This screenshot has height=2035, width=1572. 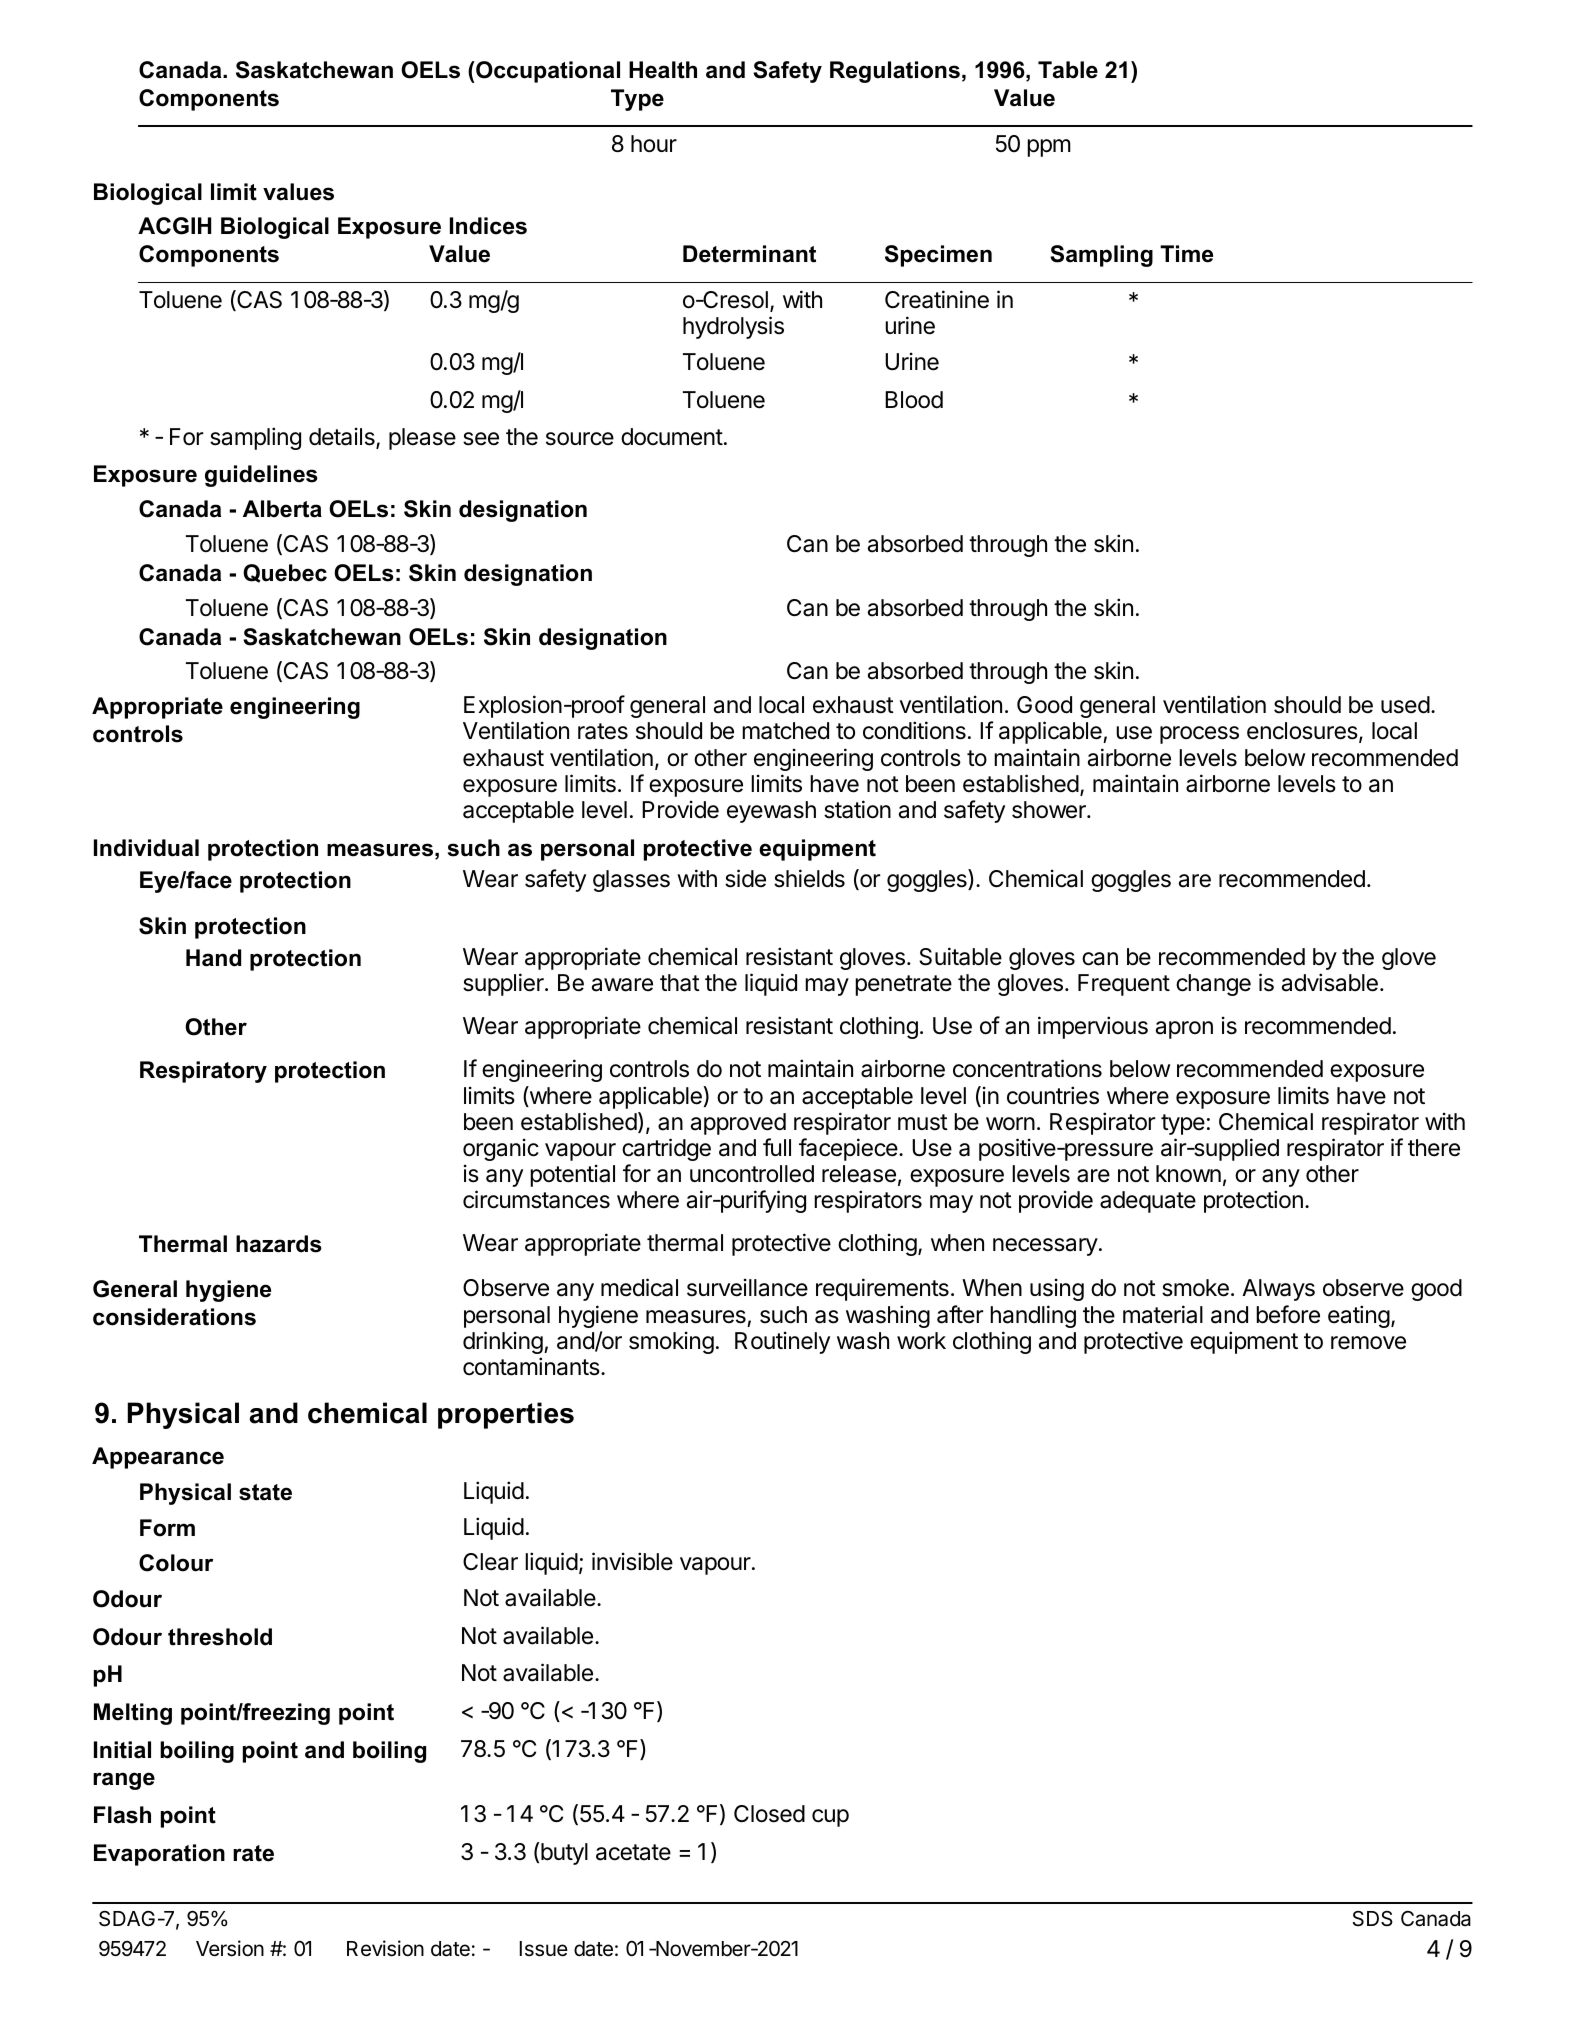 What do you see at coordinates (1330, 982) in the screenshot?
I see `advisable` at bounding box center [1330, 982].
